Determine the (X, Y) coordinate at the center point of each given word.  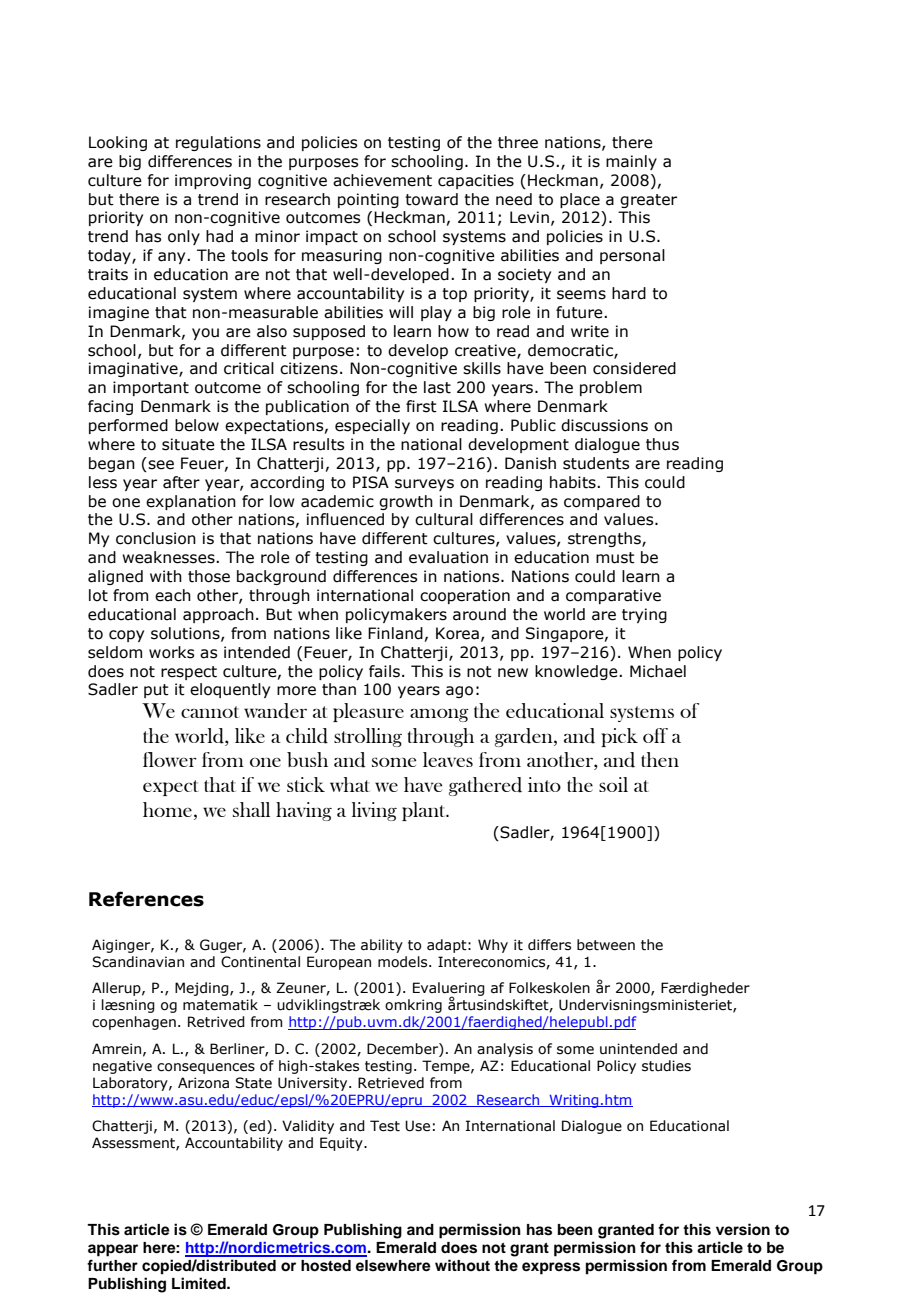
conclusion (156, 538)
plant (425, 811)
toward (431, 199)
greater (648, 201)
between (606, 945)
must (615, 558)
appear (113, 1250)
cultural (444, 519)
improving (213, 181)
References (146, 899)
